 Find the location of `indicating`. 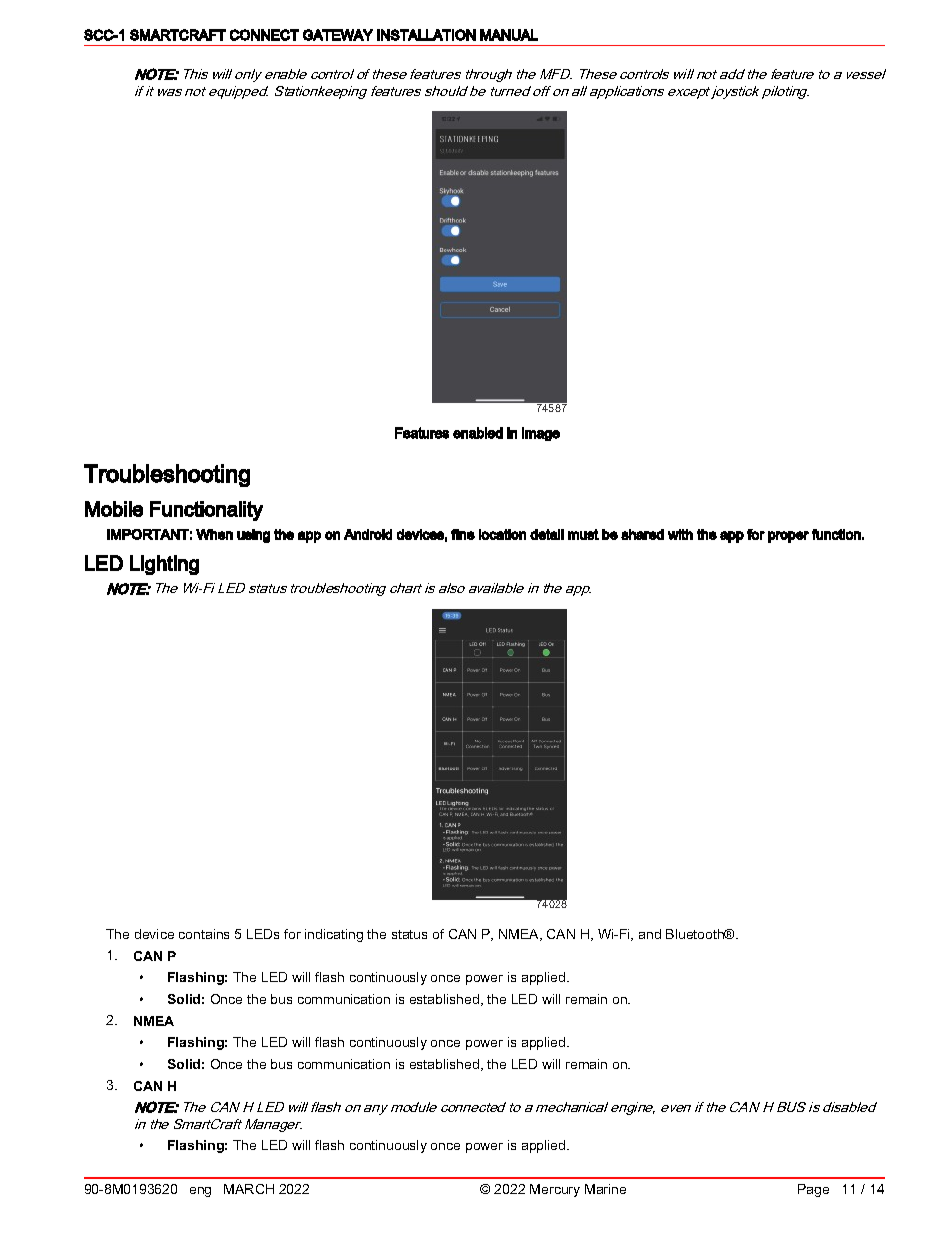

indicating is located at coordinates (334, 935).
